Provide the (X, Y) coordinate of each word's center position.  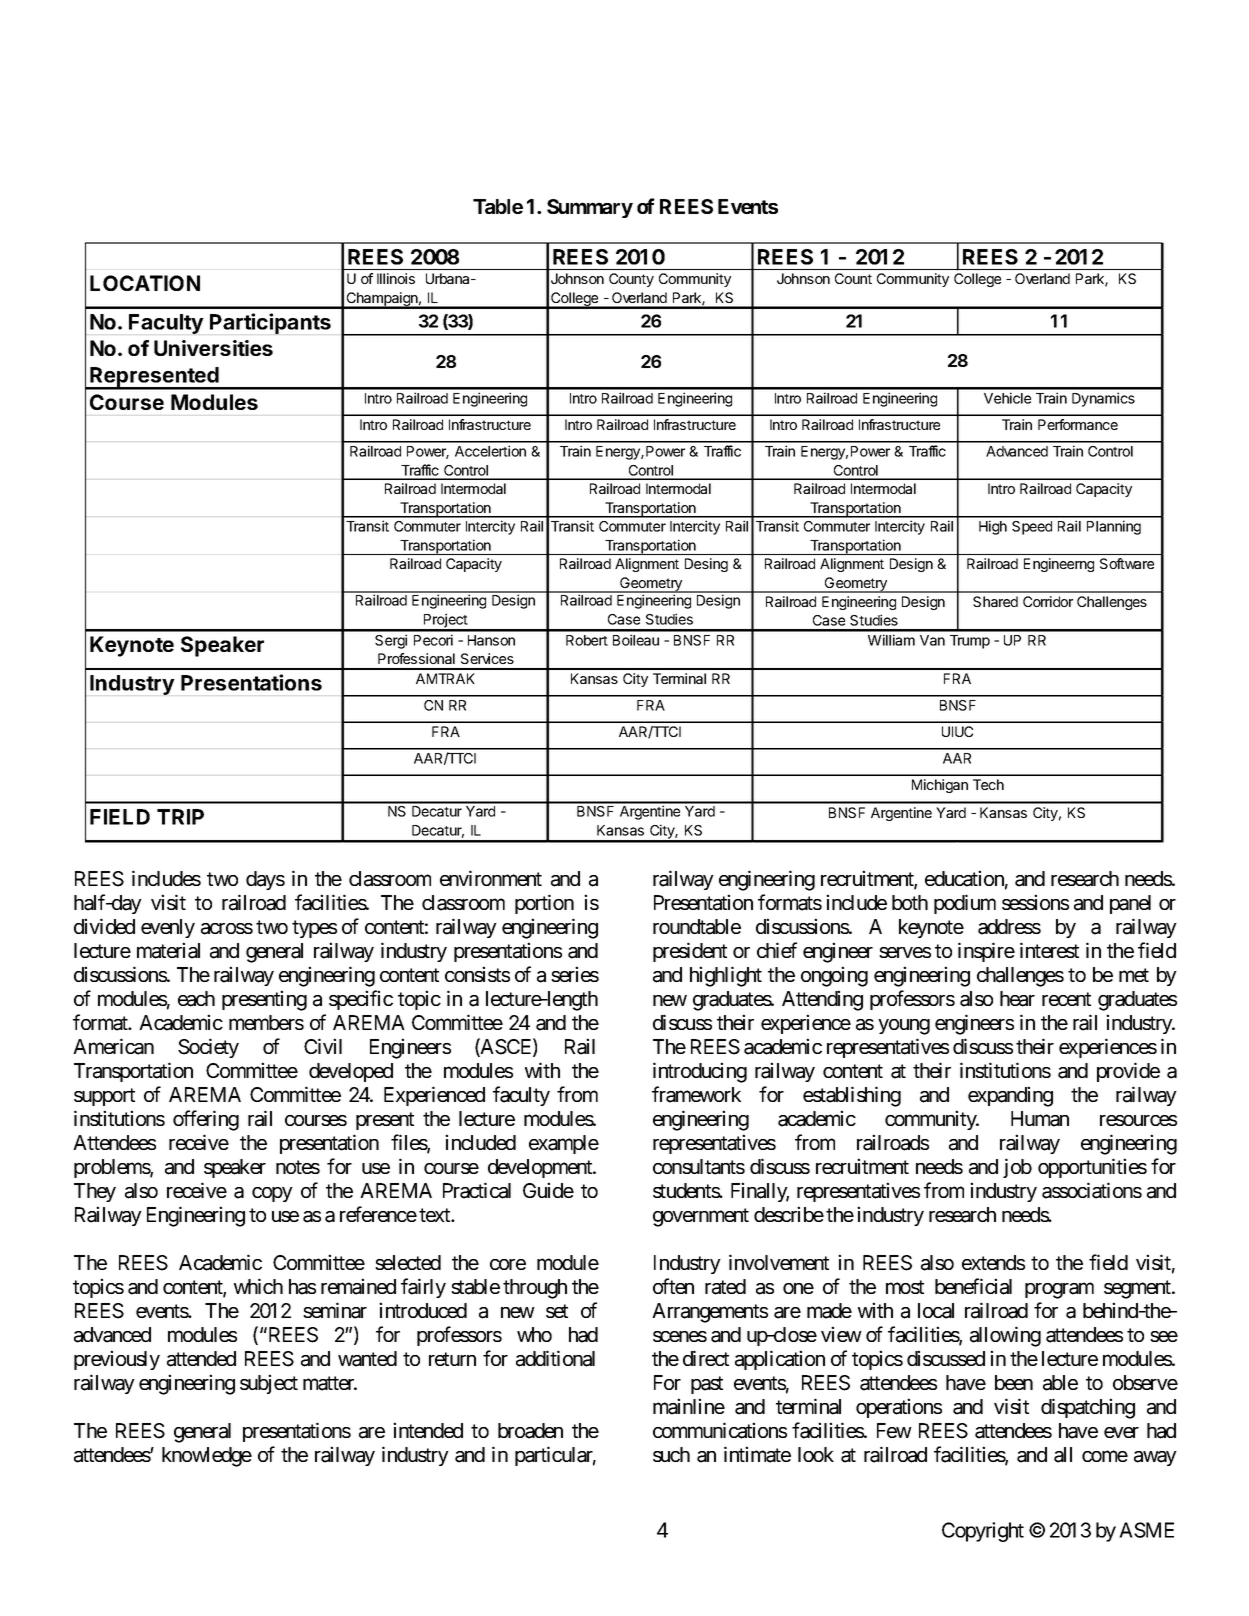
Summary (590, 208)
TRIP (180, 817)
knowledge (207, 1457)
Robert (587, 640)
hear (1017, 999)
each (196, 999)
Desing (706, 565)
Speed (1032, 528)
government (701, 1217)
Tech (988, 784)
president (690, 952)
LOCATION (145, 283)
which (258, 1286)
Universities (213, 348)
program (1059, 1290)
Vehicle (1007, 398)
